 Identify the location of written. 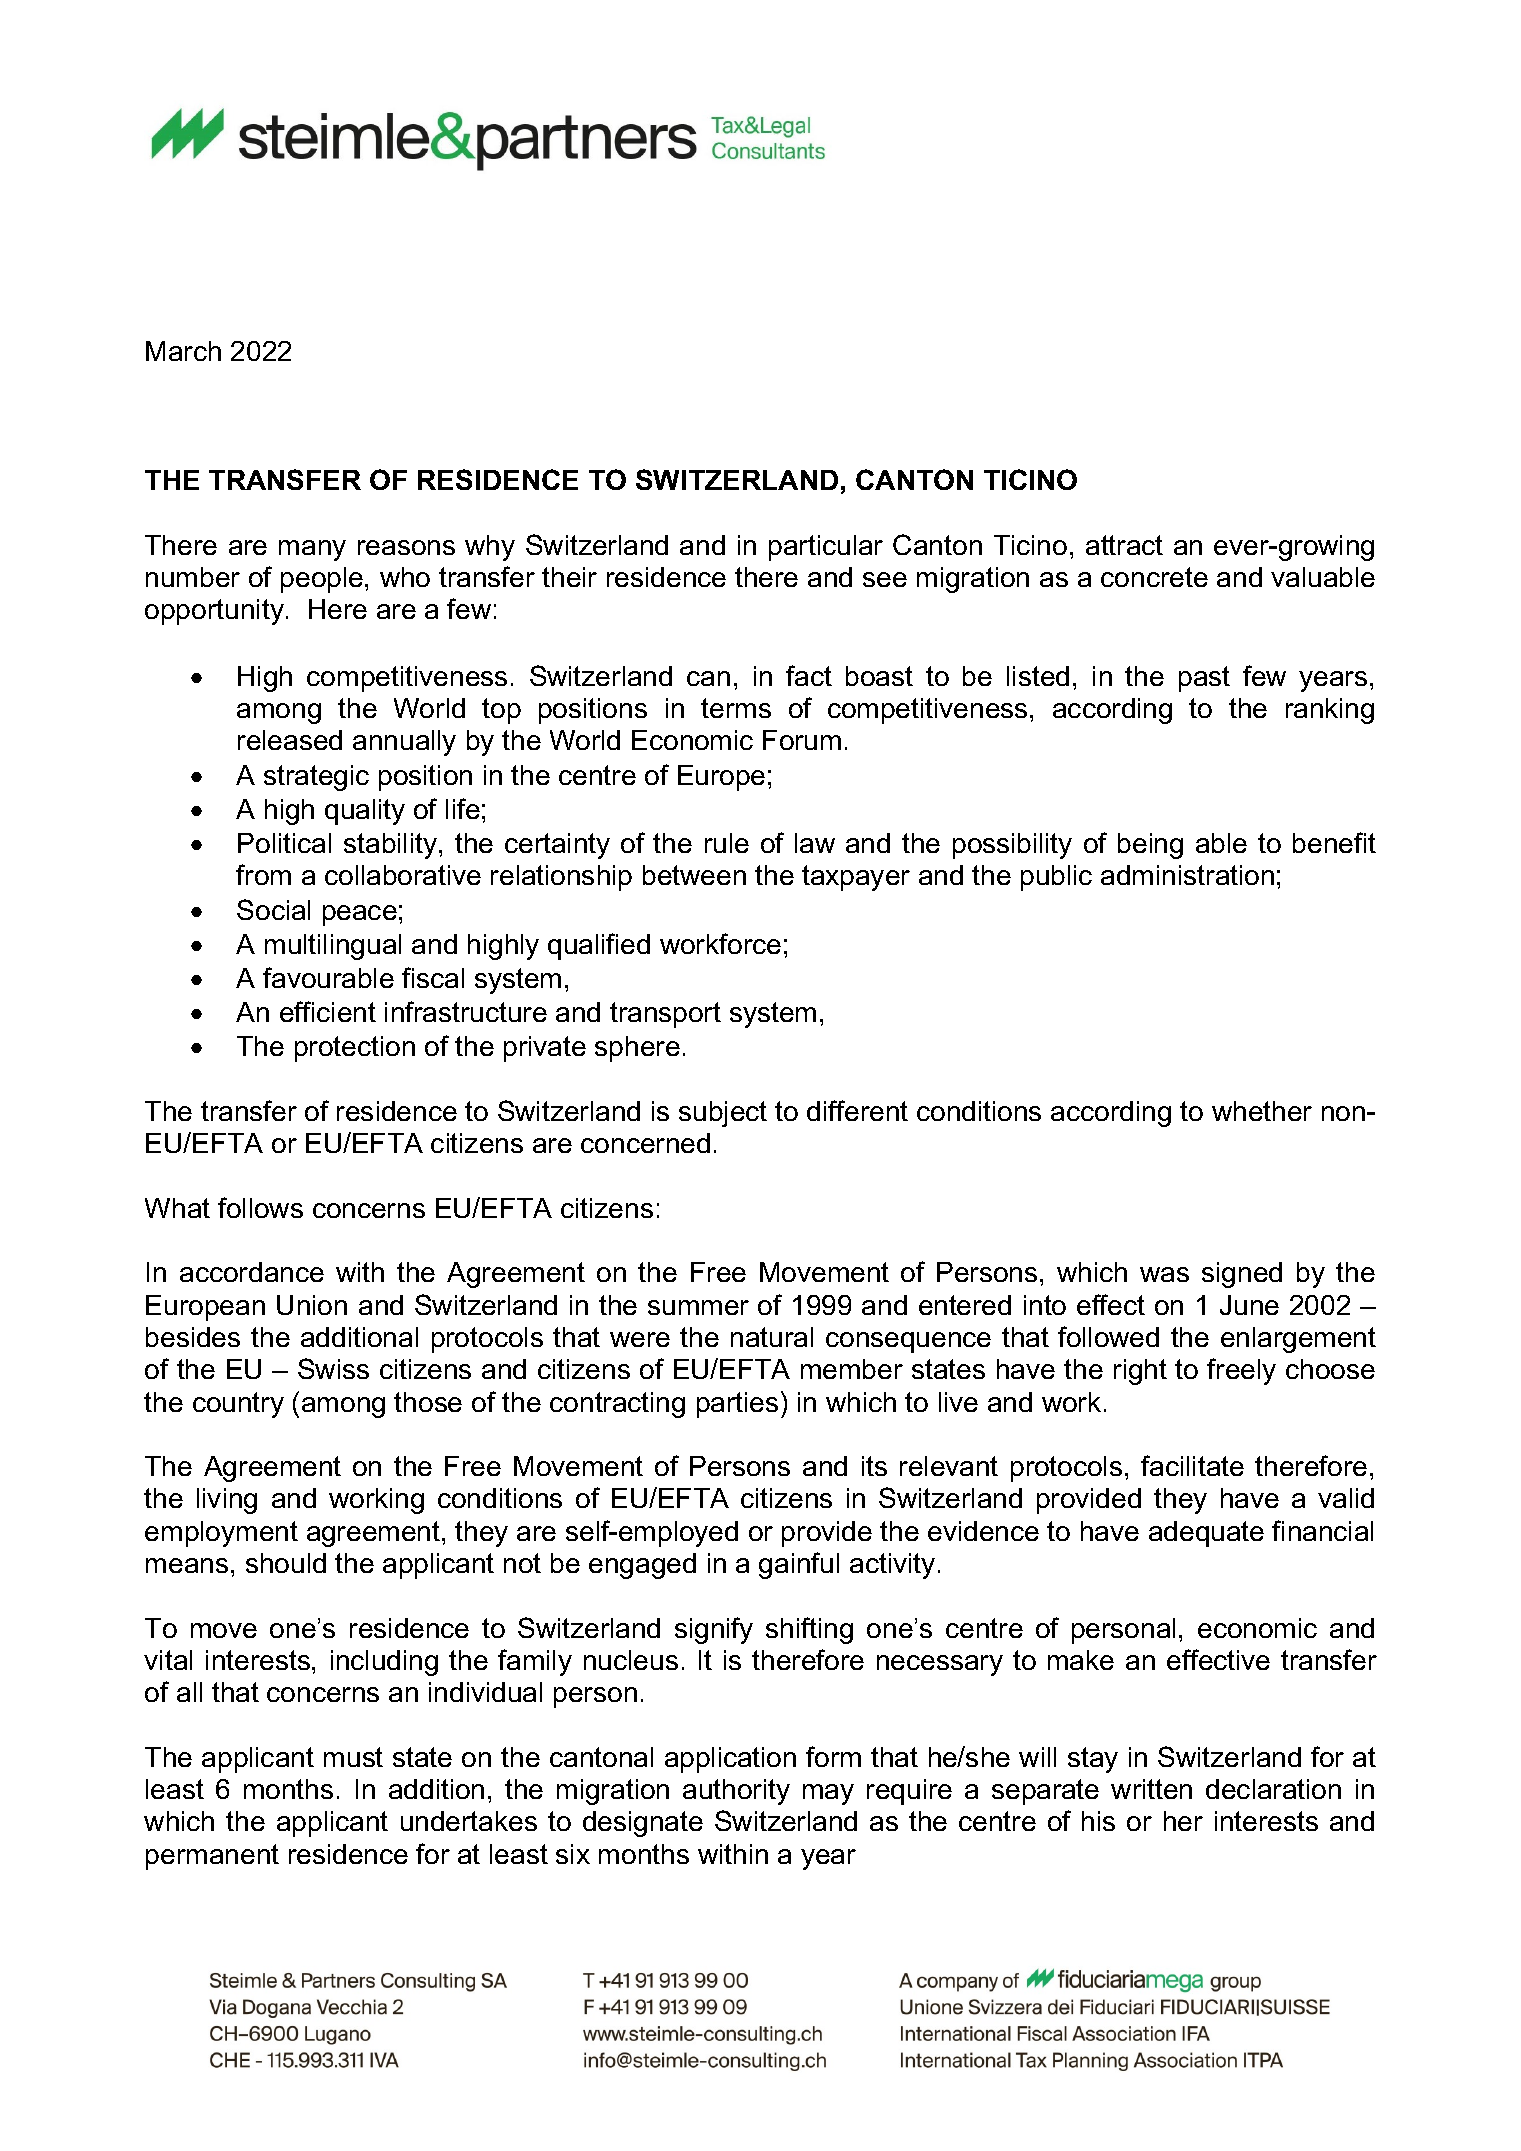
(1151, 1789).
